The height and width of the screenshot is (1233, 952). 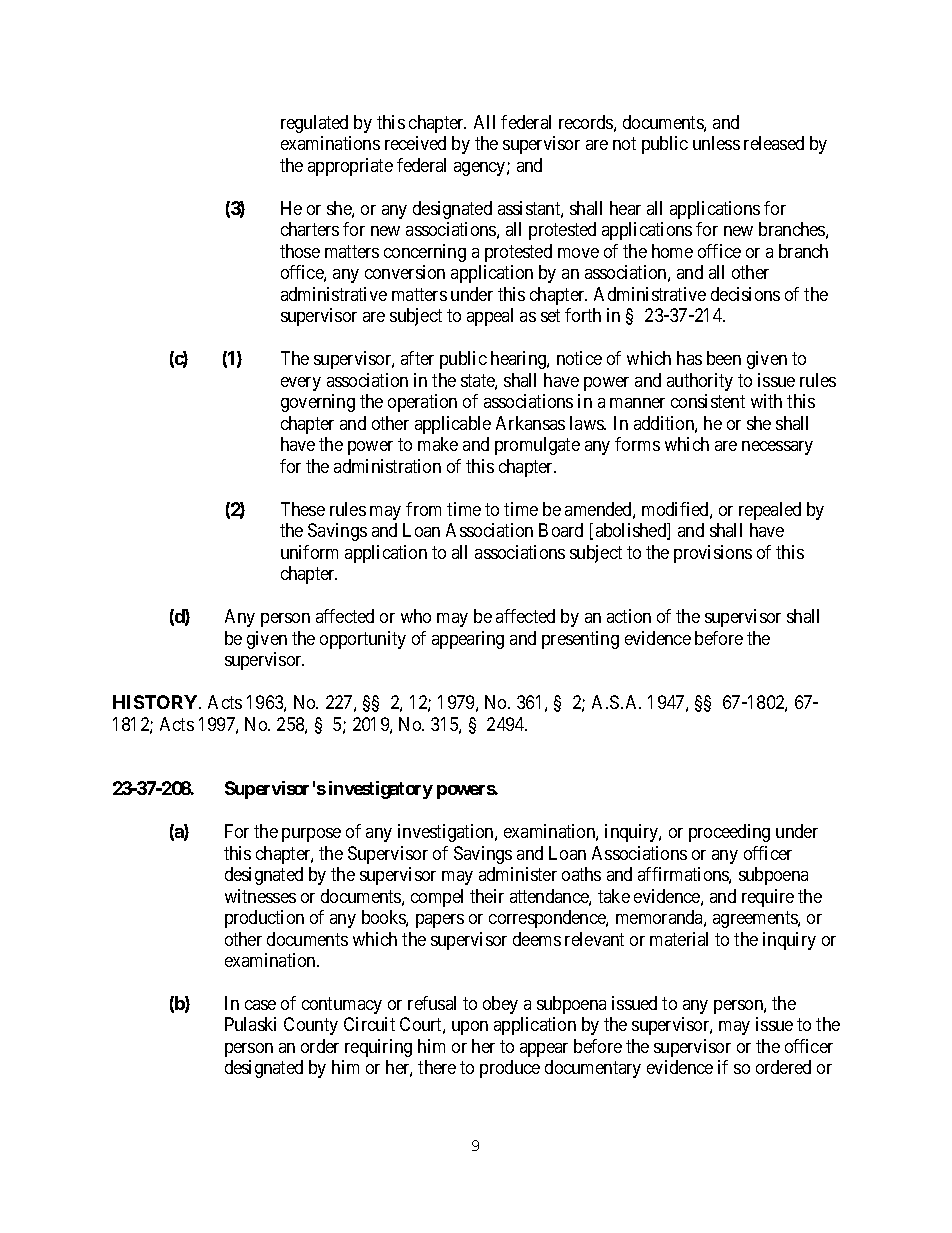 What do you see at coordinates (593, 1069) in the screenshot?
I see `documentary` at bounding box center [593, 1069].
